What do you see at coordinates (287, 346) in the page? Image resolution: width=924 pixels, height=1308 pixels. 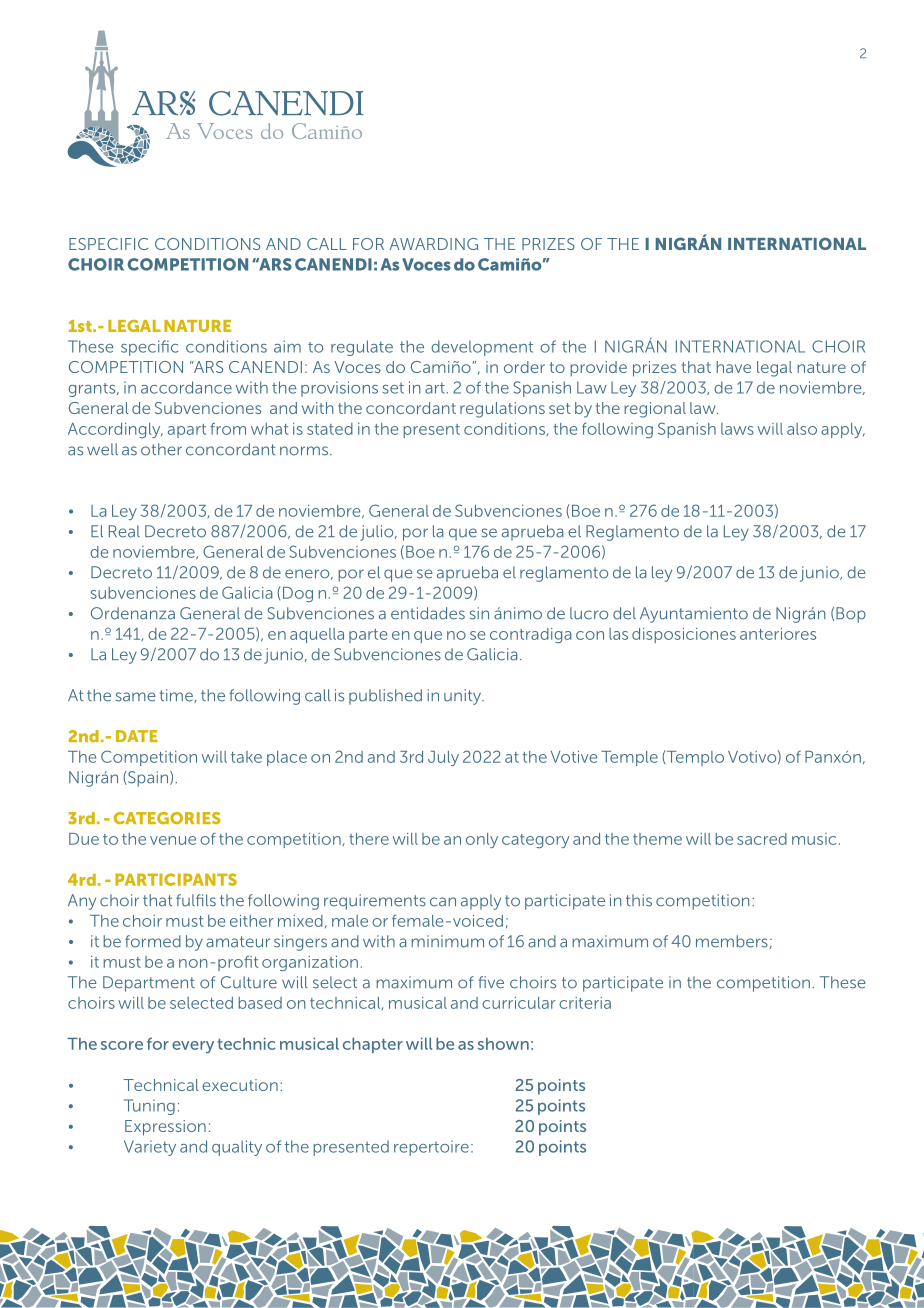 I see `aim` at bounding box center [287, 346].
